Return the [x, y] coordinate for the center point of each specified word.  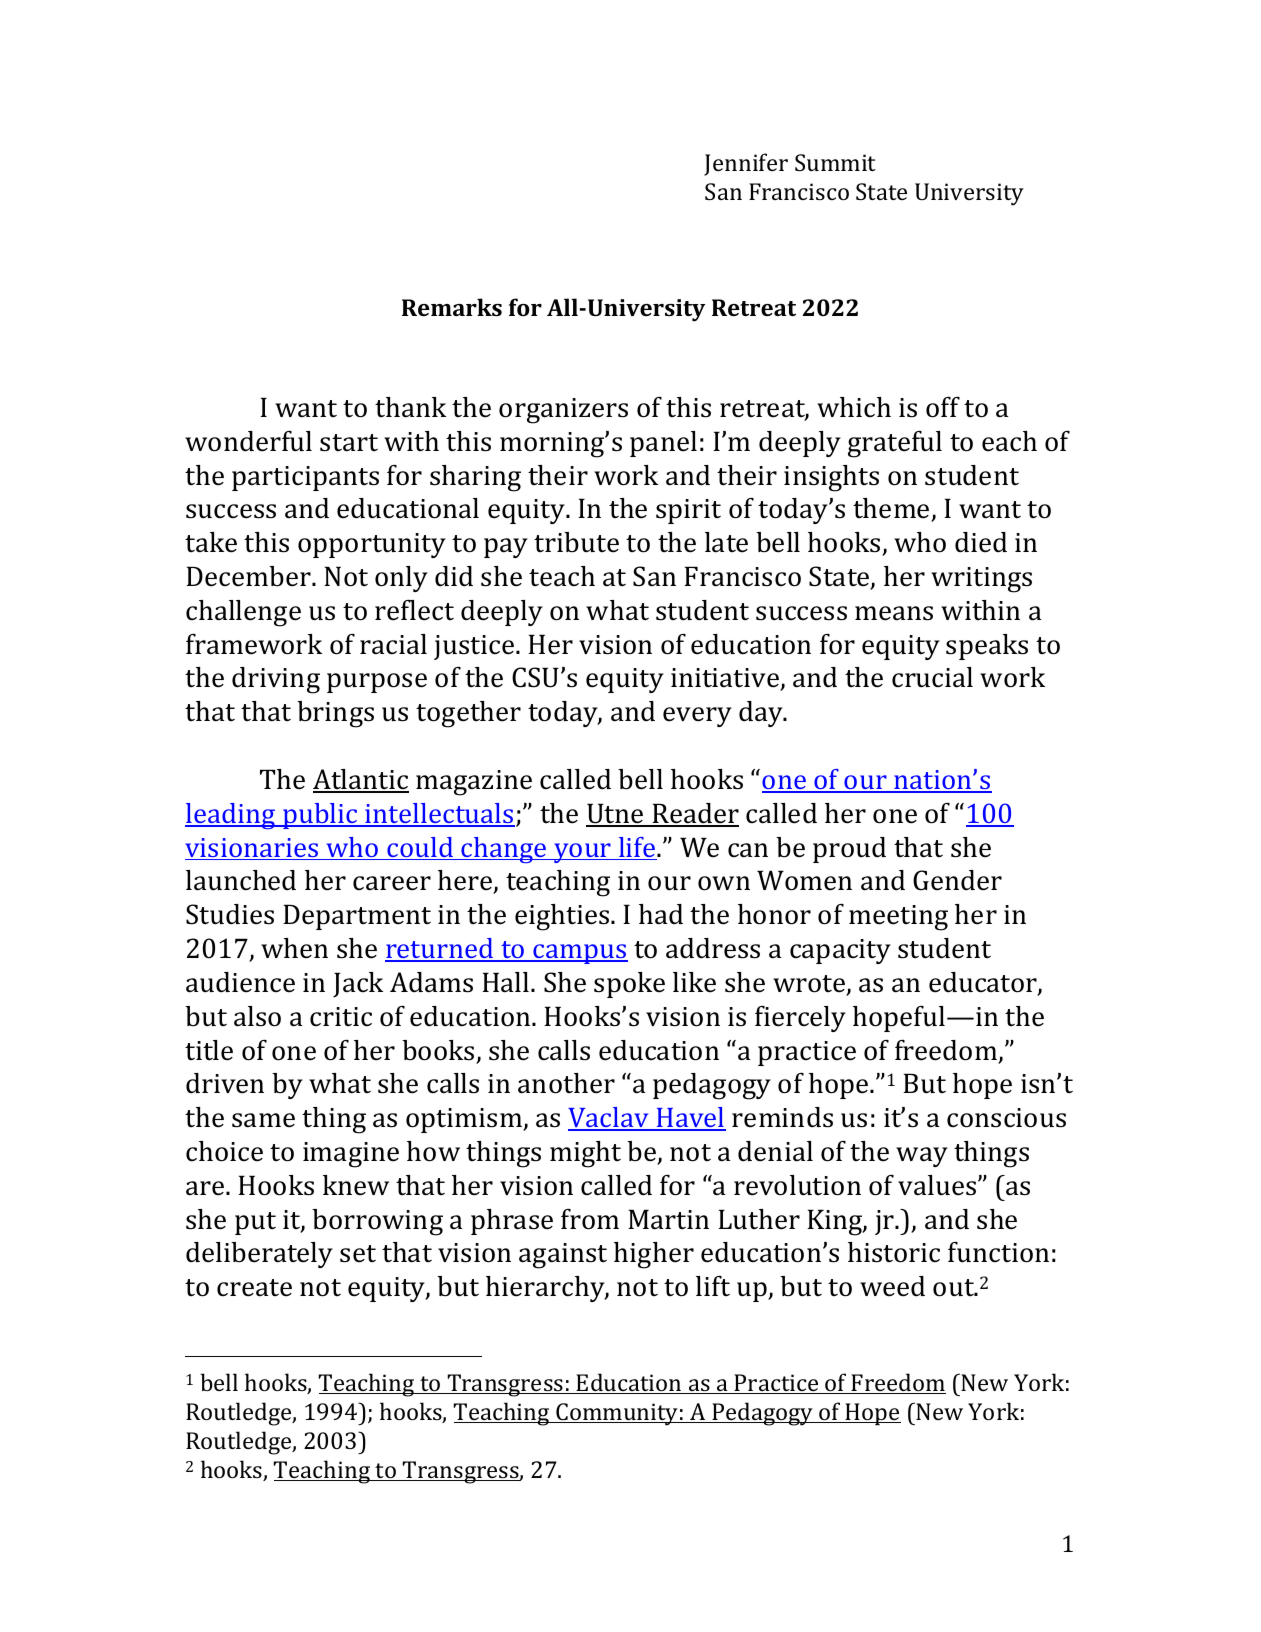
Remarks [452, 307]
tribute [576, 542]
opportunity [372, 545]
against [563, 1256]
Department [357, 917]
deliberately [259, 1255]
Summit [835, 162]
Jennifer [746, 164]
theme [892, 509]
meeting [898, 918]
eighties [563, 917]
